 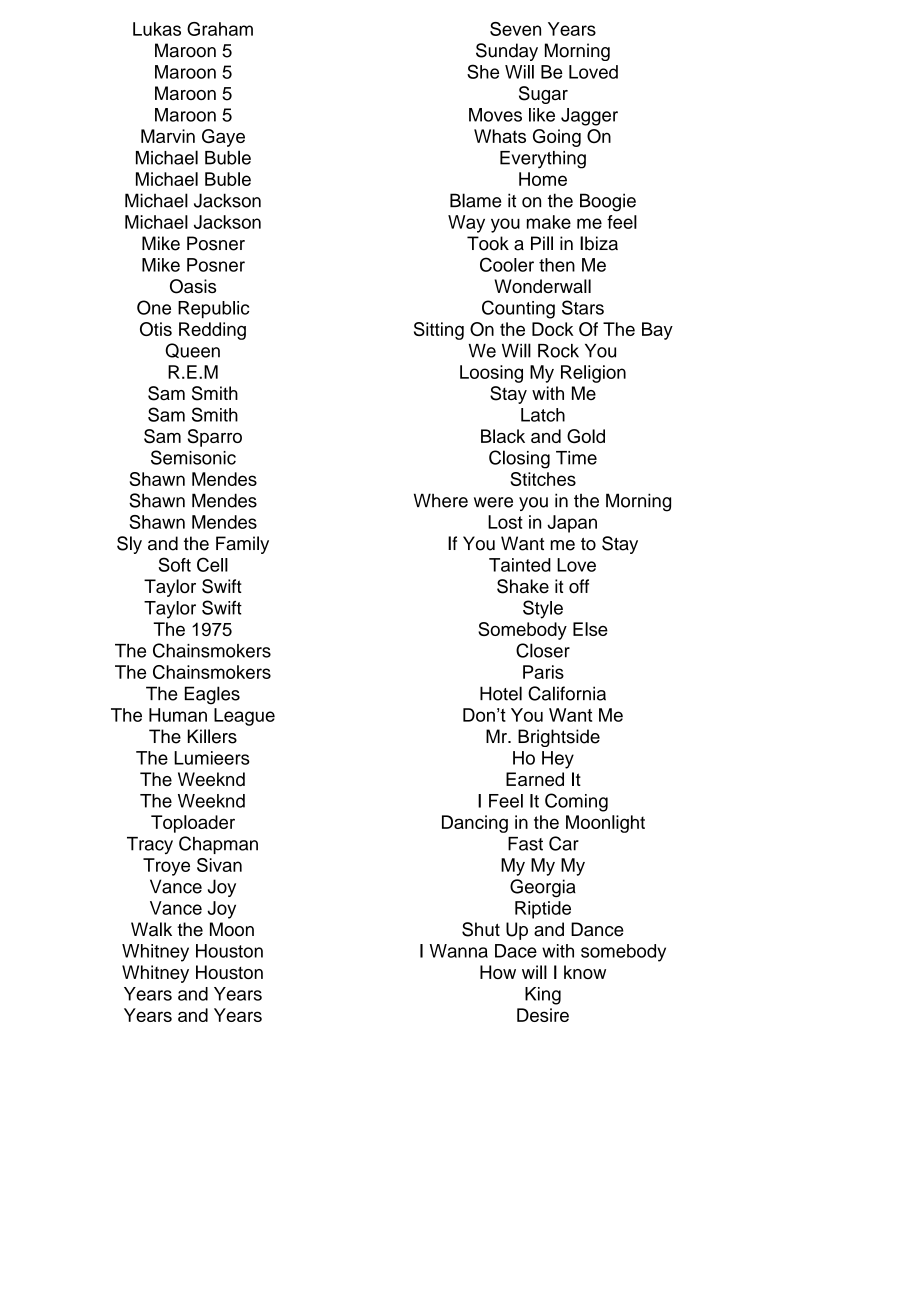 I want to click on Dancing, so click(x=475, y=824).
